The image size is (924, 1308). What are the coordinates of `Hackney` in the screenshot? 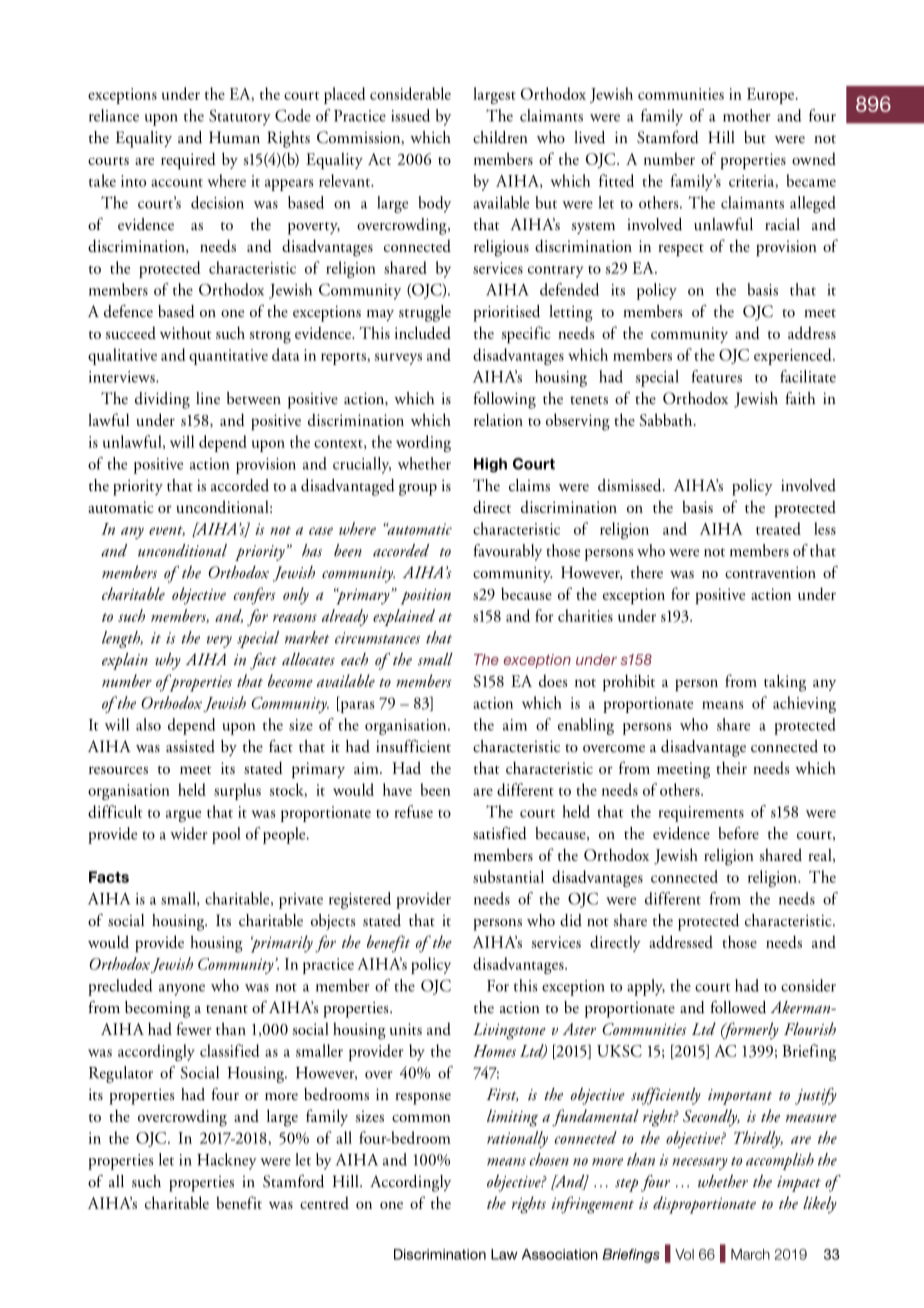 It's located at (227, 1161).
